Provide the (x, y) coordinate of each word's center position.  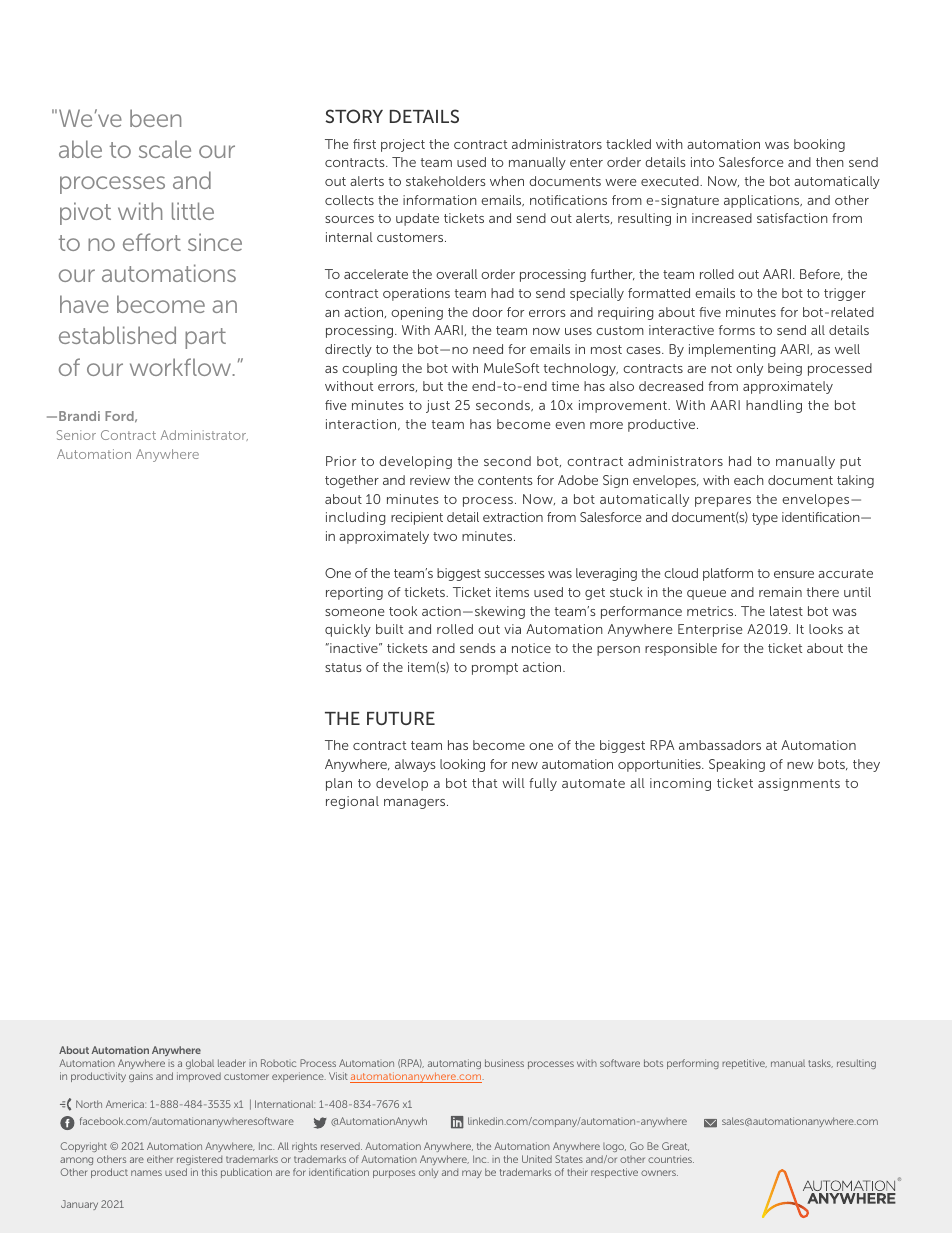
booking (819, 145)
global (200, 1064)
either (160, 1159)
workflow (182, 367)
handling (774, 406)
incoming (680, 784)
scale (165, 149)
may (472, 1174)
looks (826, 629)
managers (416, 804)
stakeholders (446, 181)
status (343, 667)
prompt (495, 669)
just (438, 406)
